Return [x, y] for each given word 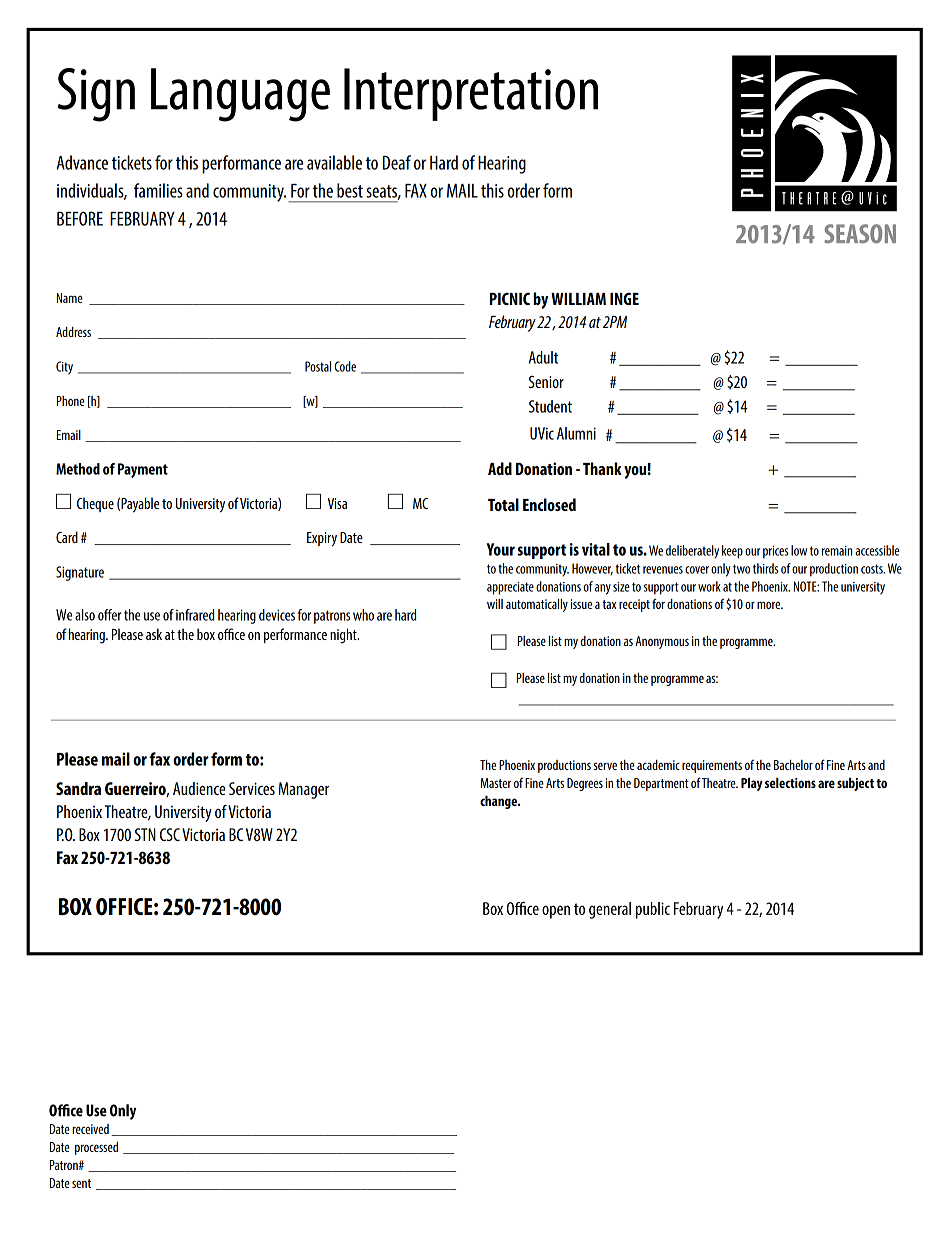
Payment [143, 470]
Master [496, 783]
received [90, 1129]
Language [240, 95]
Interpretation [471, 94]
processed [96, 1148]
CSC [170, 834]
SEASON [860, 234]
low [799, 550]
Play [752, 784]
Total [503, 504]
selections [790, 782]
